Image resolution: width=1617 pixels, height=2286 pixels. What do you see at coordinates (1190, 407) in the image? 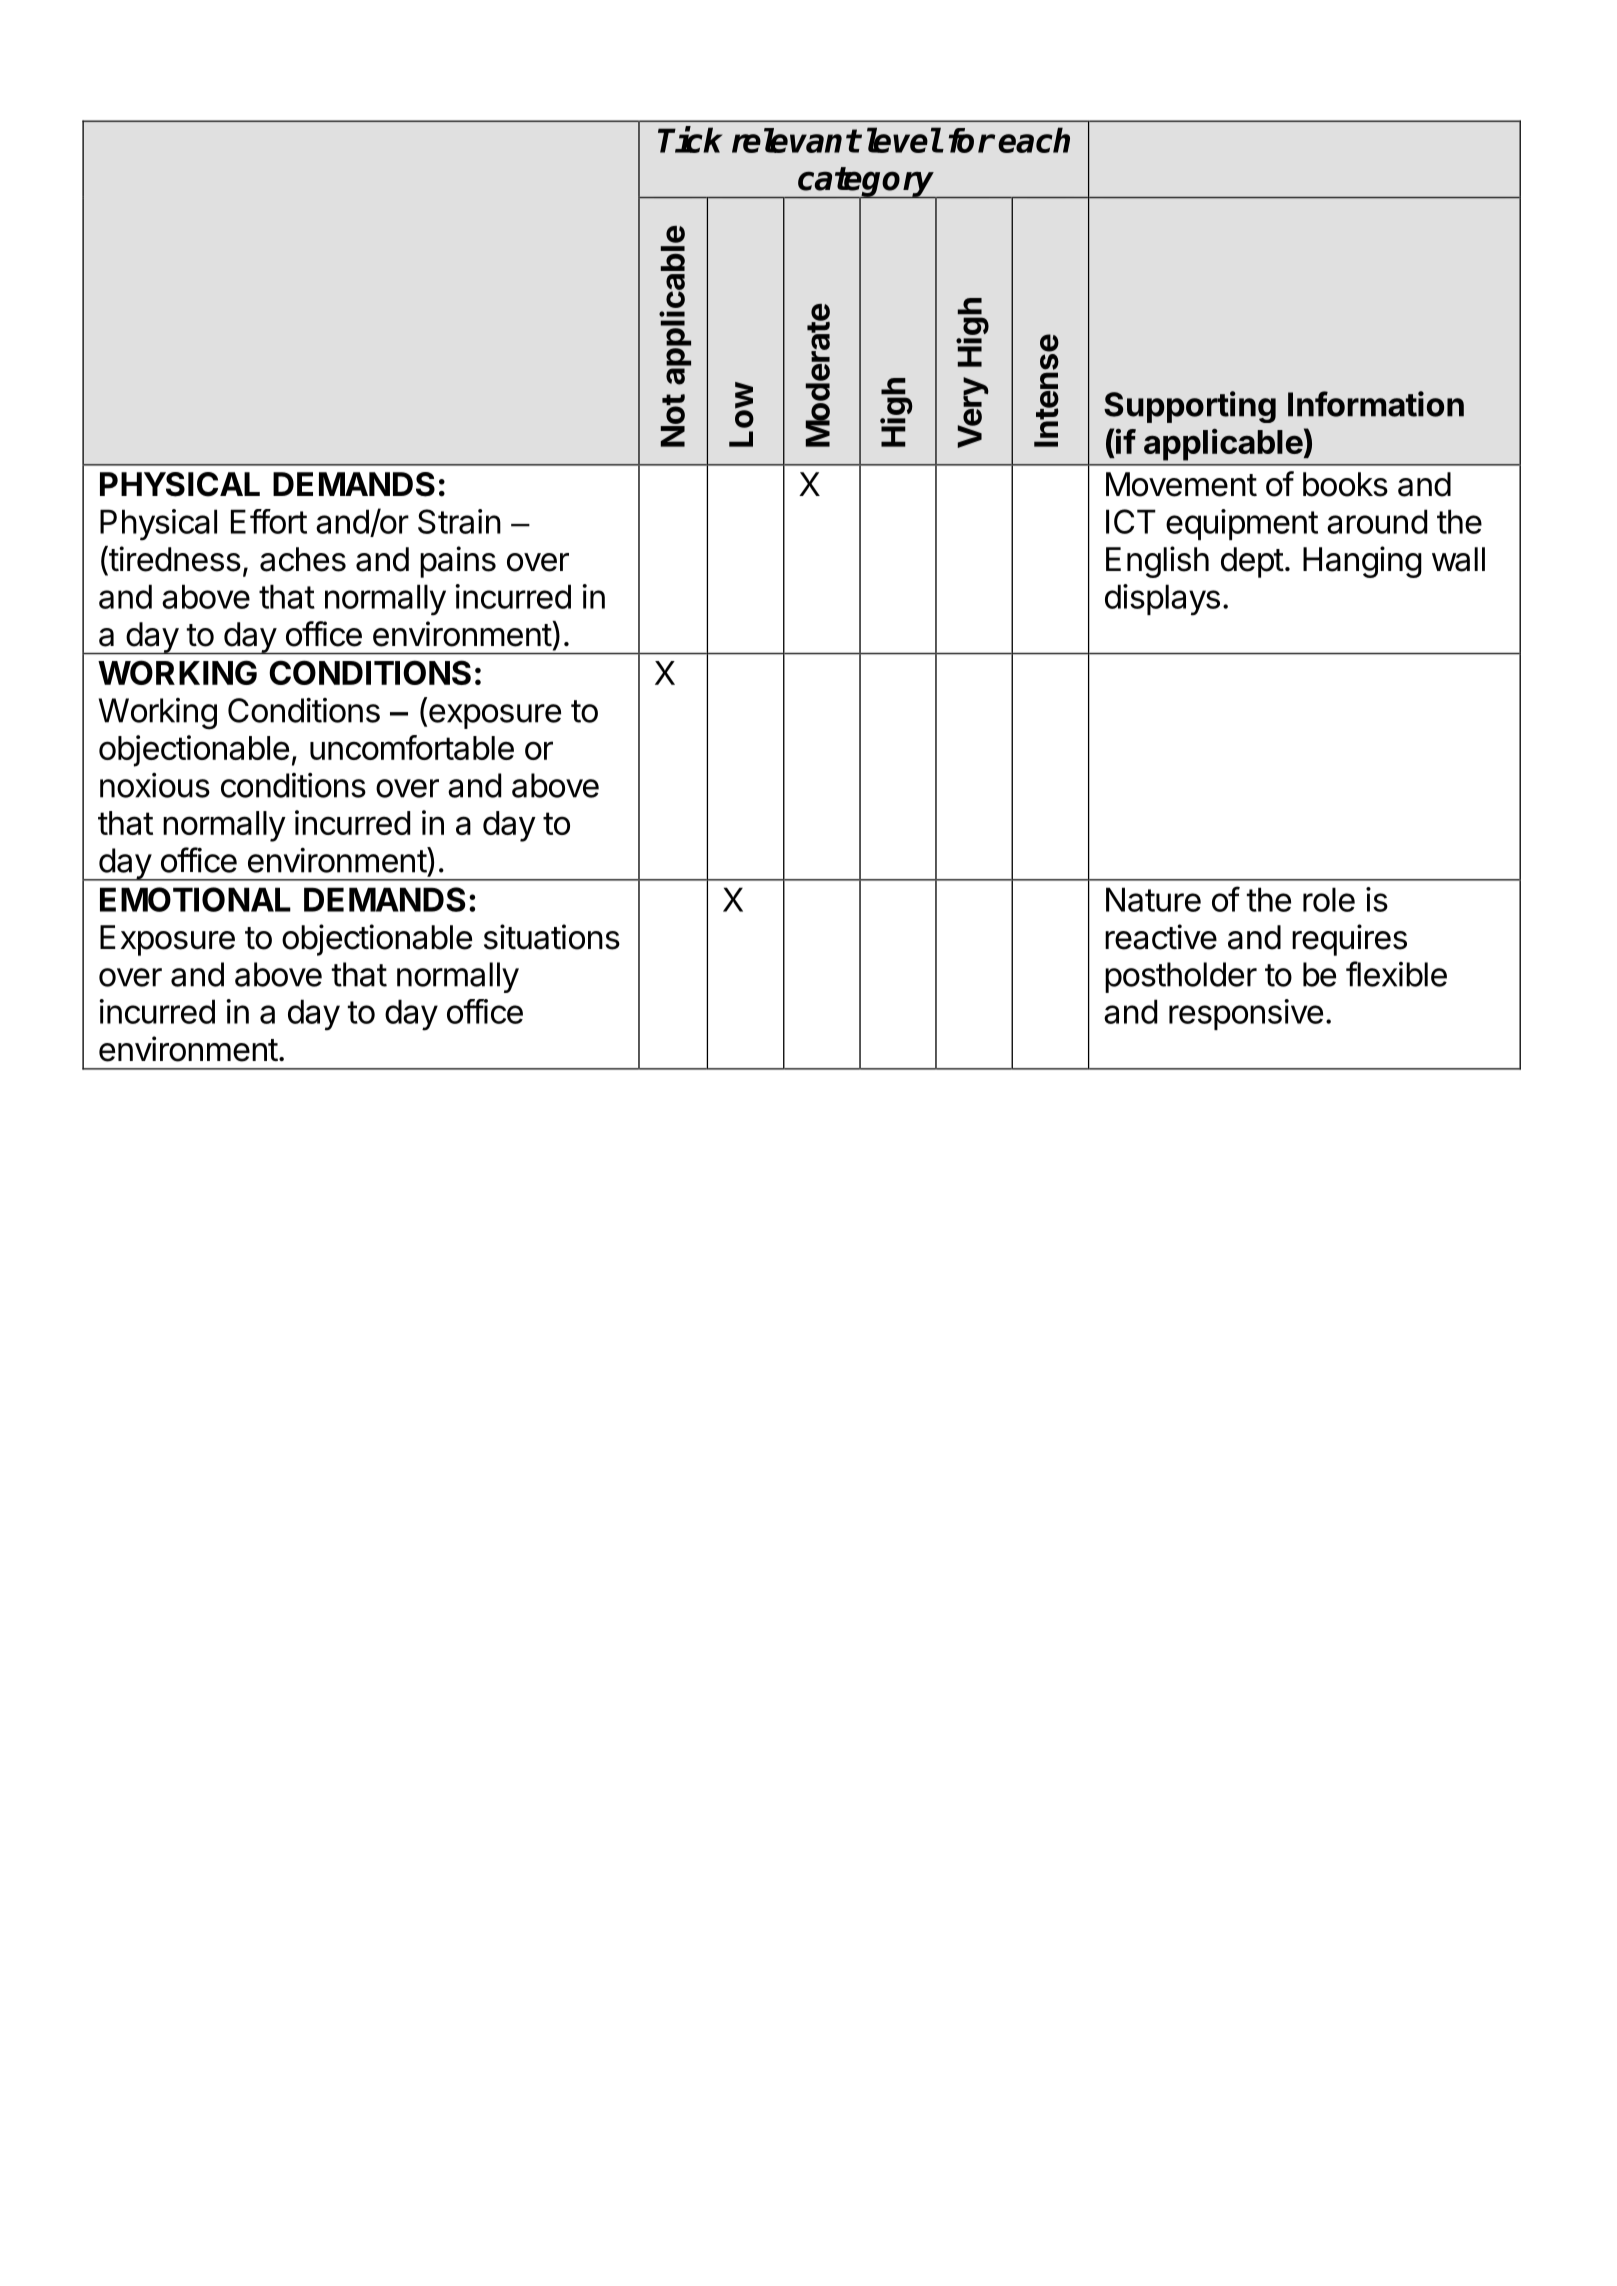
I see `Supporting` at bounding box center [1190, 407].
